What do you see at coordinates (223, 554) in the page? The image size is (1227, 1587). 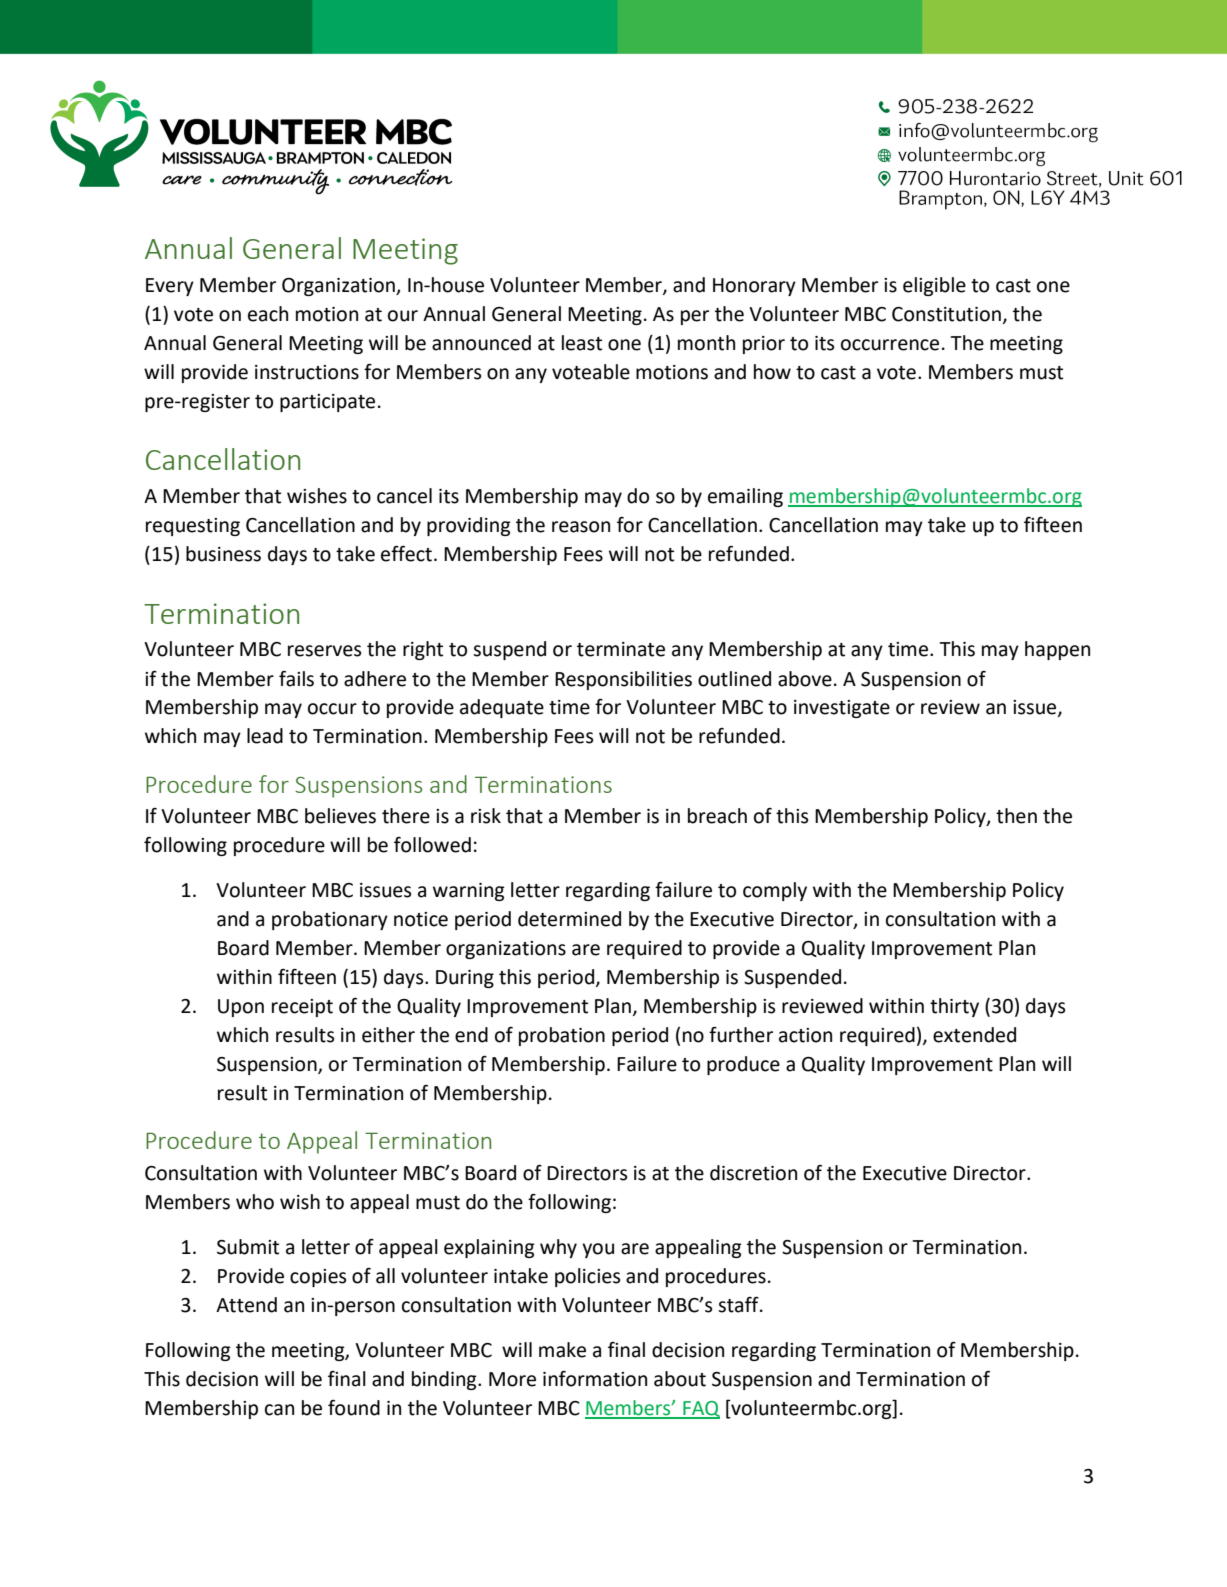 I see `business` at bounding box center [223, 554].
